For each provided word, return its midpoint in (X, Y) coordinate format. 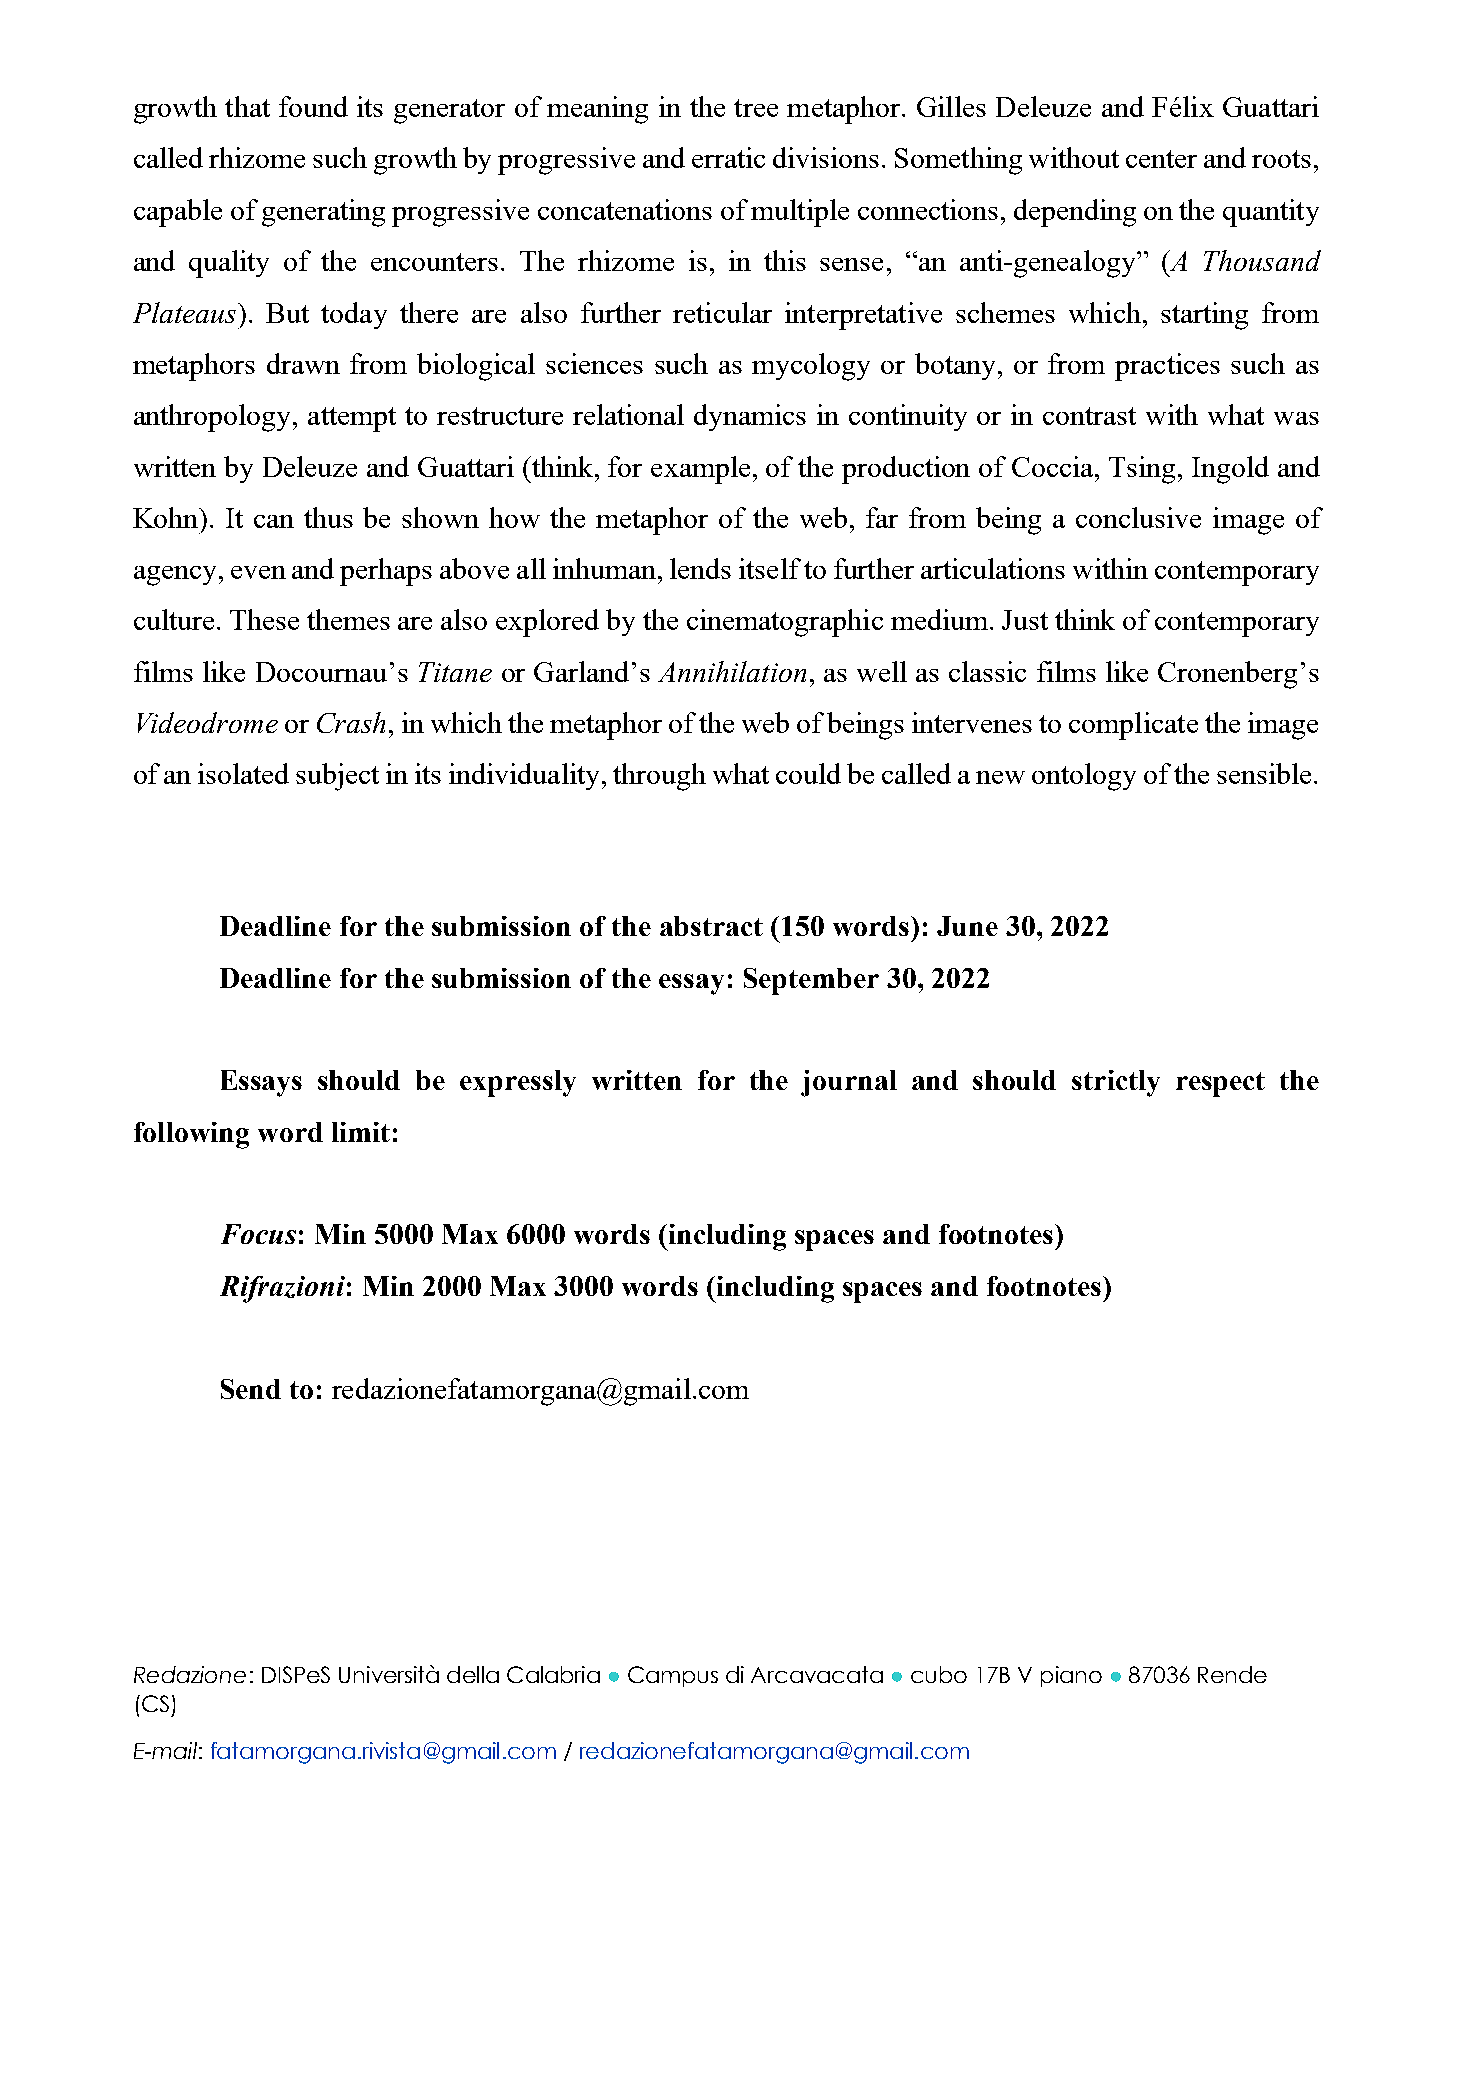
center (1161, 159)
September (811, 981)
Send (251, 1389)
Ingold (1230, 470)
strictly (1116, 1083)
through (659, 777)
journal (849, 1083)
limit (361, 1132)
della (473, 1674)
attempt (352, 419)
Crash (351, 722)
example (700, 470)
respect (1220, 1084)
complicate (1133, 726)
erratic (728, 157)
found (313, 106)
